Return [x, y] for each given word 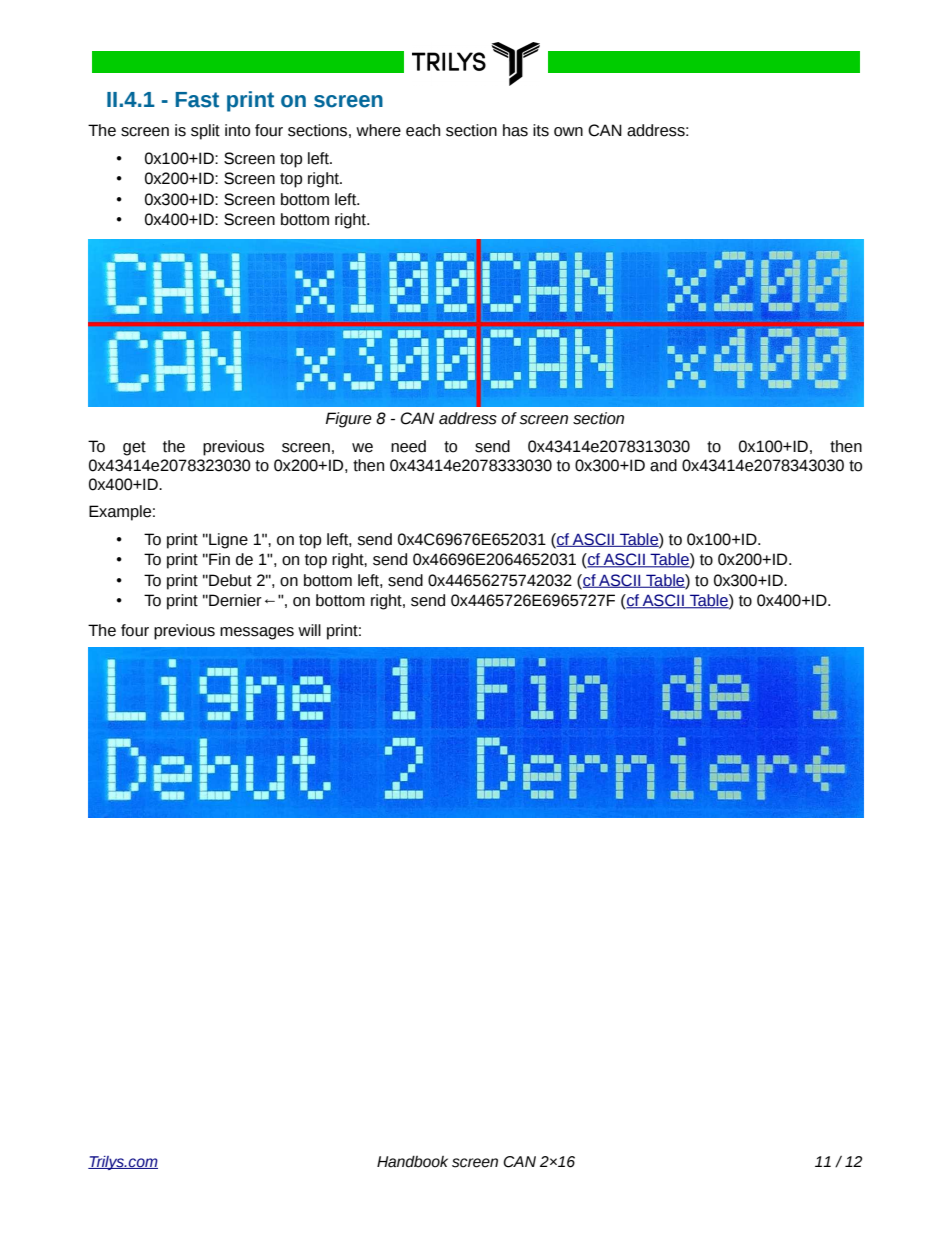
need [408, 446]
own [568, 132]
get [134, 448]
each [423, 130]
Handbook [412, 1162]
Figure [348, 420]
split [205, 132]
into [237, 130]
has [515, 130]
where [378, 130]
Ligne [227, 541]
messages [257, 633]
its [541, 130]
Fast [197, 100]
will [309, 630]
